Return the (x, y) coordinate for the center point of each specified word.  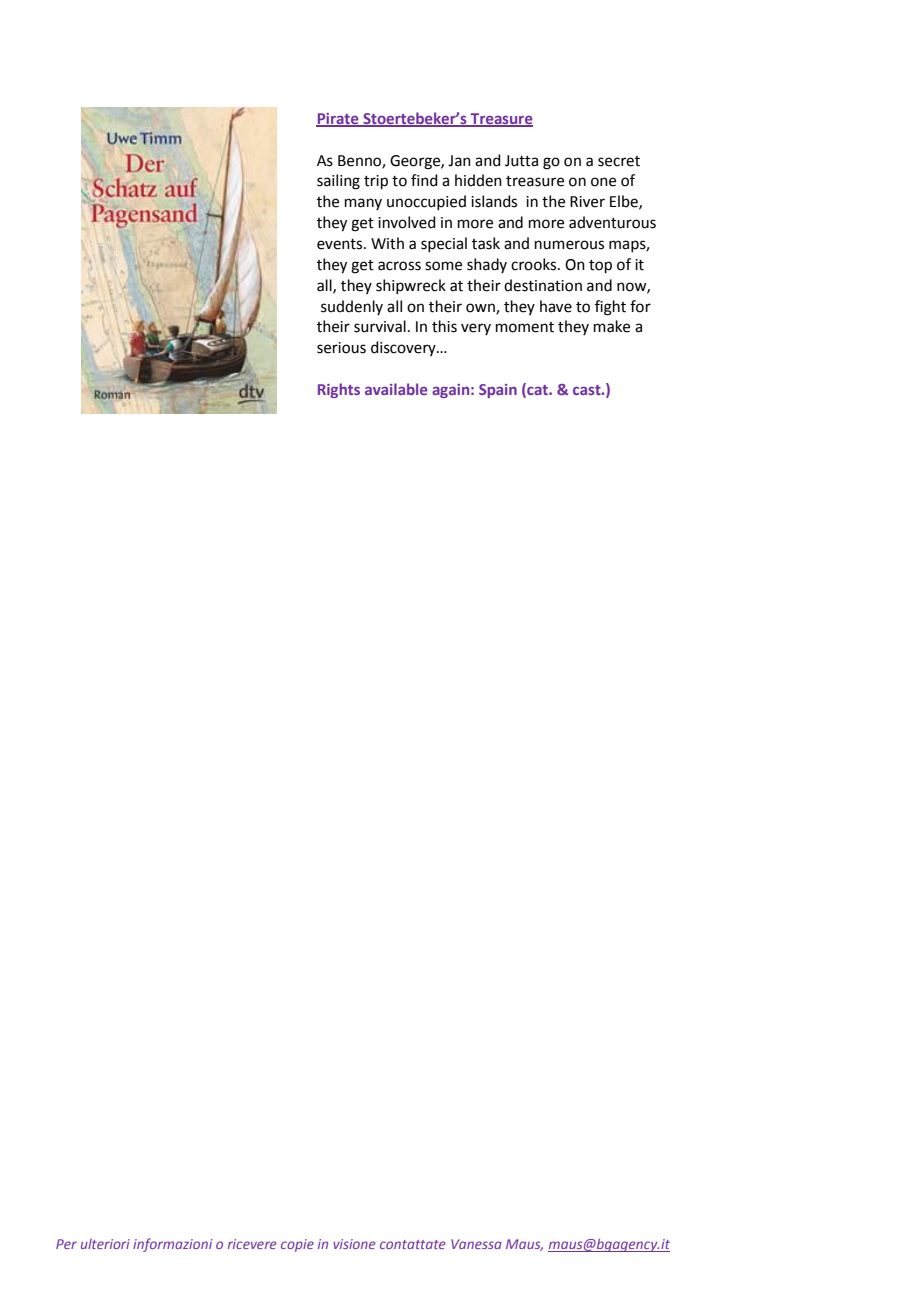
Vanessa (476, 1244)
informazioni (173, 1245)
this (444, 326)
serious (341, 348)
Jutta (521, 161)
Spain (498, 391)
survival (380, 326)
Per (66, 1244)
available (396, 389)
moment (525, 327)
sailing (338, 182)
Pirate (338, 119)
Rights (339, 390)
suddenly (352, 307)
